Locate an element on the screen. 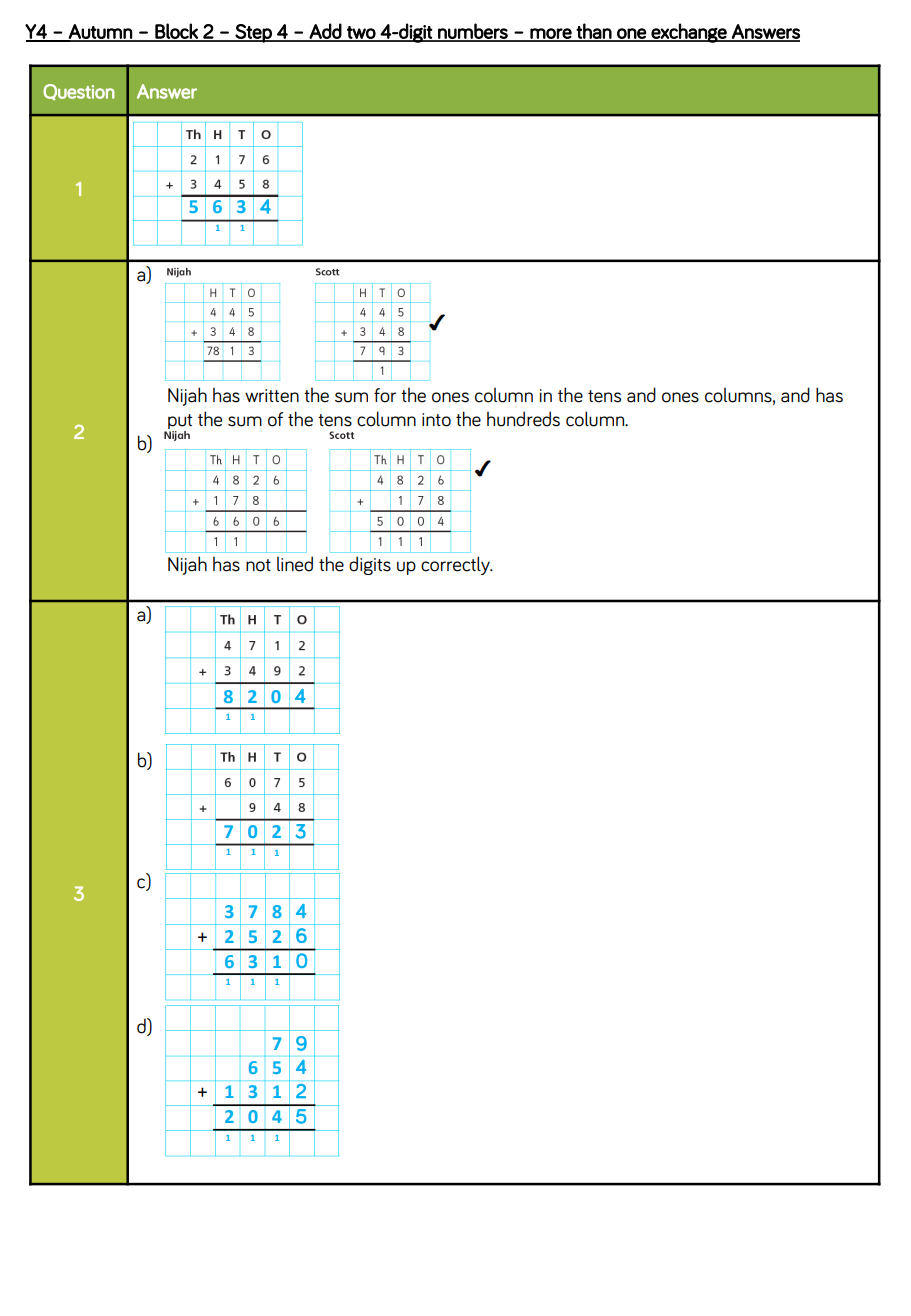 Image resolution: width=911 pixels, height=1316 pixels. not is located at coordinates (258, 565).
